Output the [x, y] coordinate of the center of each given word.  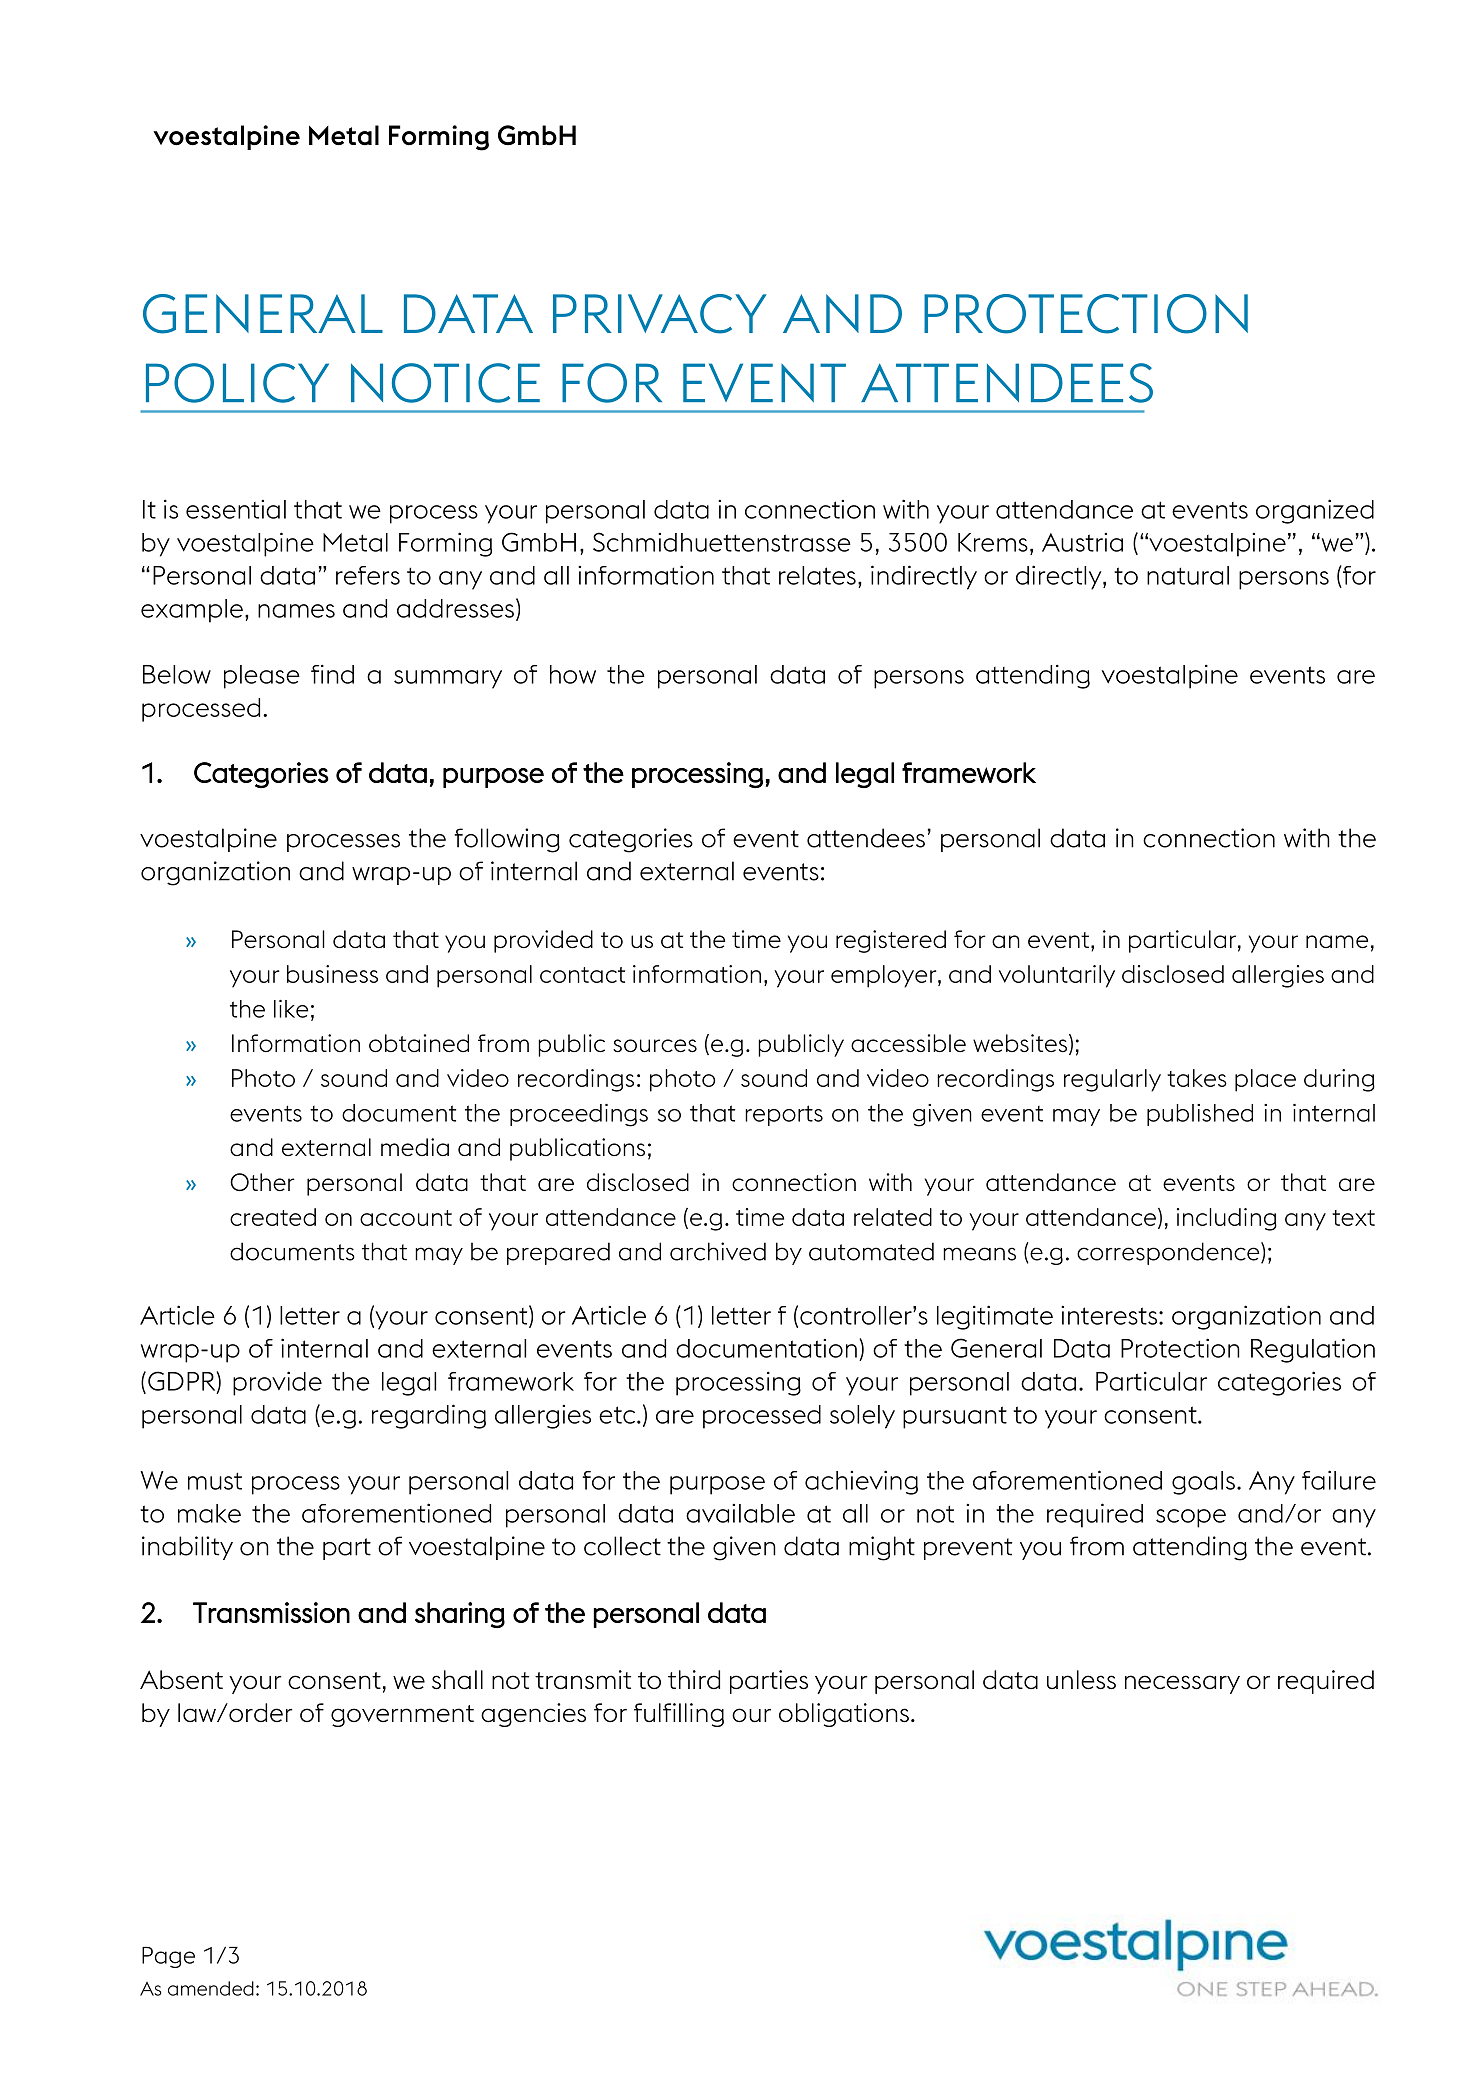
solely [862, 1417]
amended [211, 1988]
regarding [429, 1416]
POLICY [237, 383]
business [332, 974]
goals [1203, 1483]
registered [891, 941]
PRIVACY [660, 314]
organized [1315, 511]
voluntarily [1057, 976]
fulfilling [679, 1715]
